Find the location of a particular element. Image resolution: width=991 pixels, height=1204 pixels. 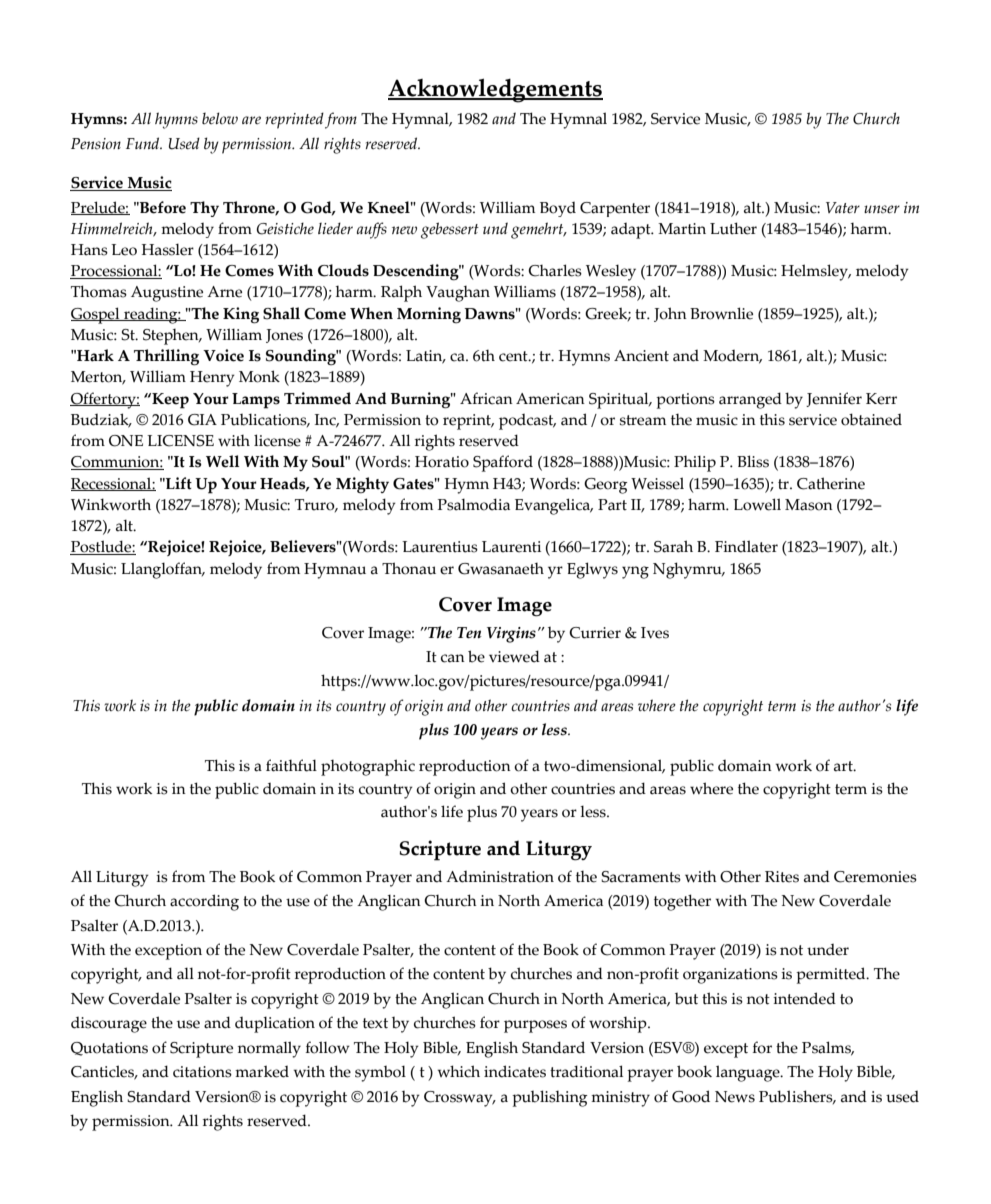

Vater is located at coordinates (843, 208).
